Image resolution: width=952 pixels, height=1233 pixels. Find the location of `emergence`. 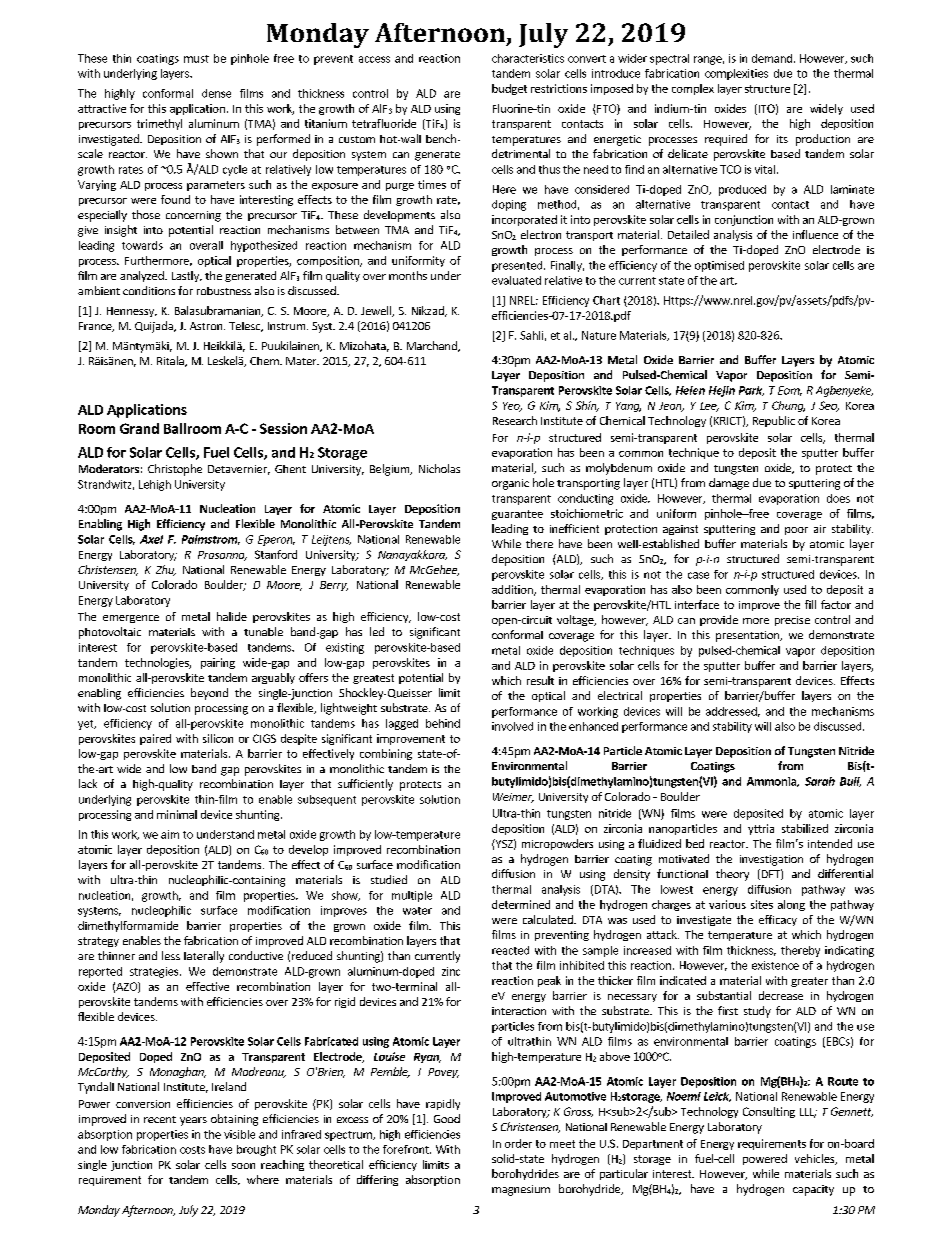

emergence is located at coordinates (131, 619).
